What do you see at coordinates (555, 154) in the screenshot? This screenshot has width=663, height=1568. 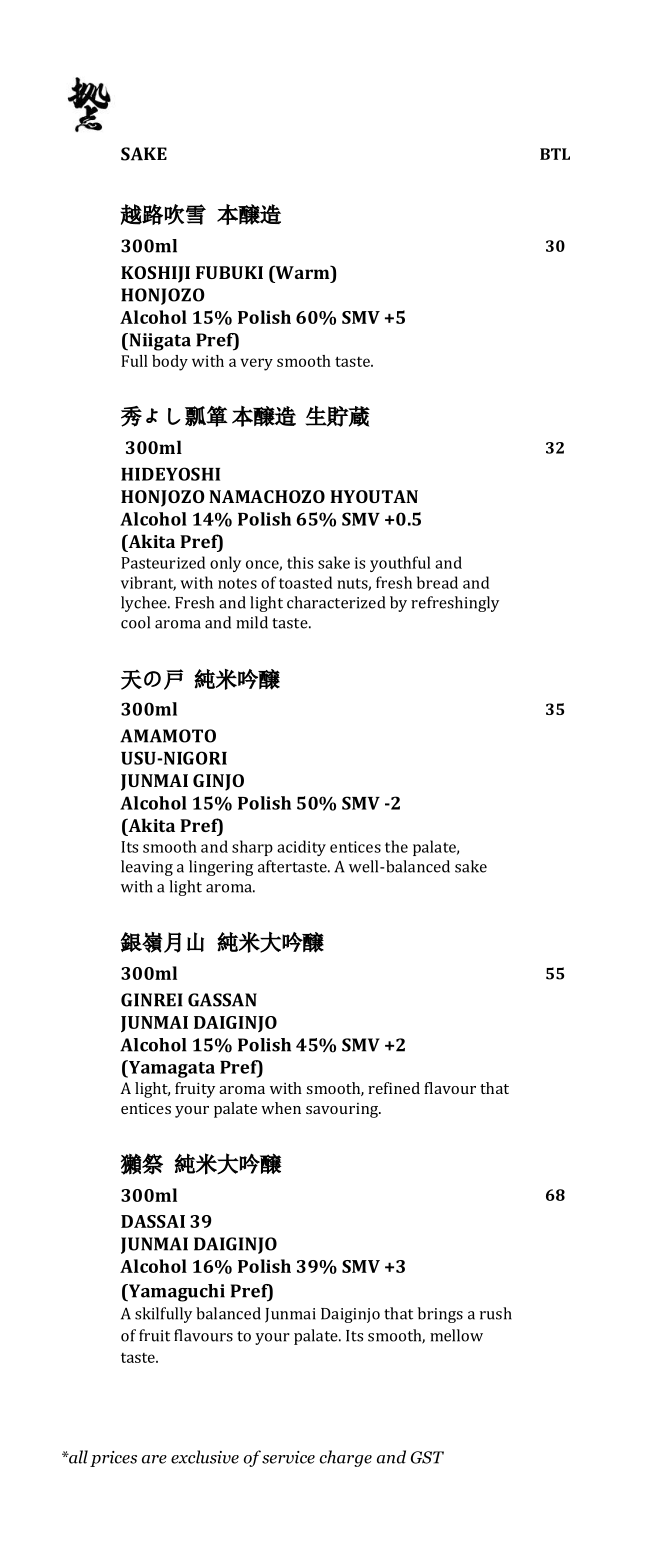 I see `BTL` at bounding box center [555, 154].
